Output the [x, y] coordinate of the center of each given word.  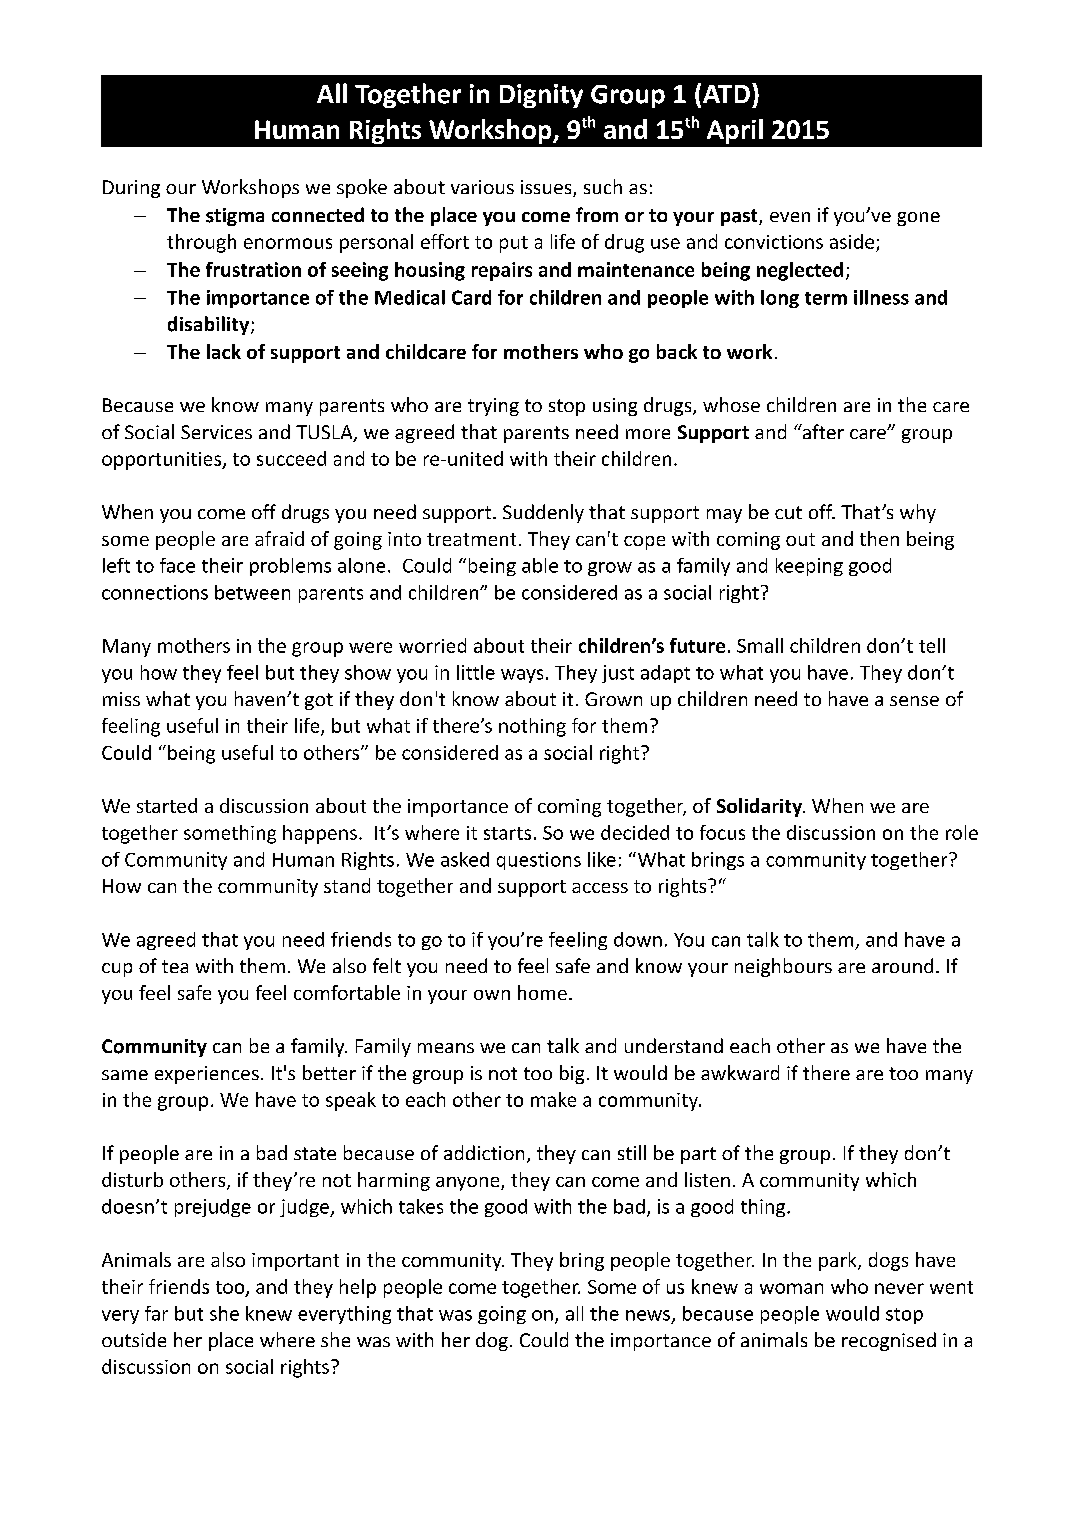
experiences [207, 1075]
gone [918, 219]
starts [507, 833]
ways [522, 676]
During [131, 189]
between [252, 592]
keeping [809, 567]
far [156, 1313]
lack [224, 351]
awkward [740, 1072]
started [167, 805]
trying [493, 407]
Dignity [541, 96]
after [822, 431]
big [572, 1074]
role [962, 832]
